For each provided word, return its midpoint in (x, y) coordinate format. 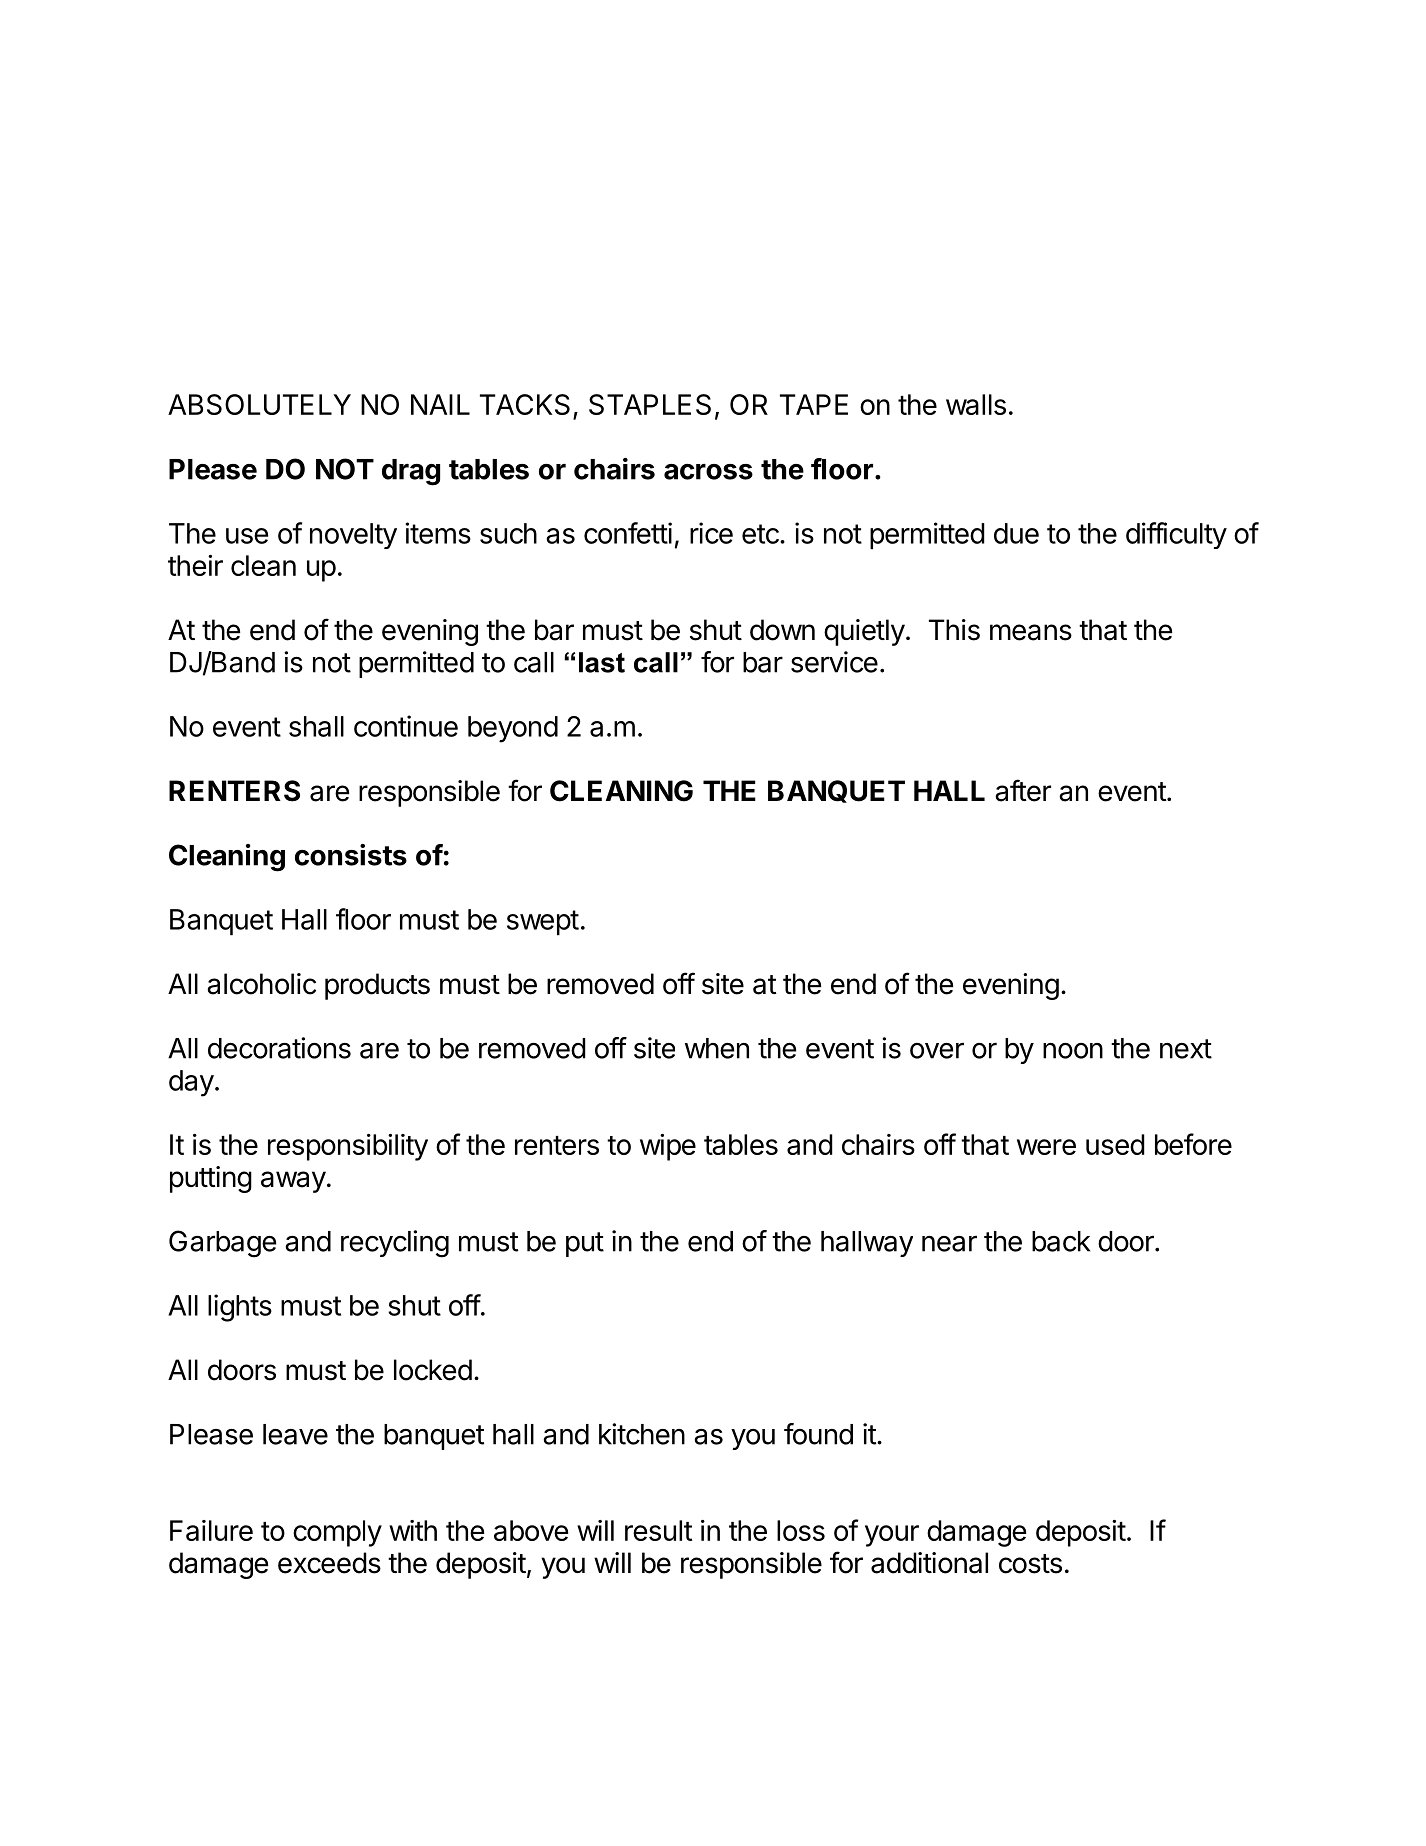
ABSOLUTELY (259, 404)
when (717, 1048)
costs (1030, 1564)
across (708, 472)
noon (1073, 1051)
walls (976, 404)
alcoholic (261, 984)
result (658, 1530)
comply (337, 1533)
